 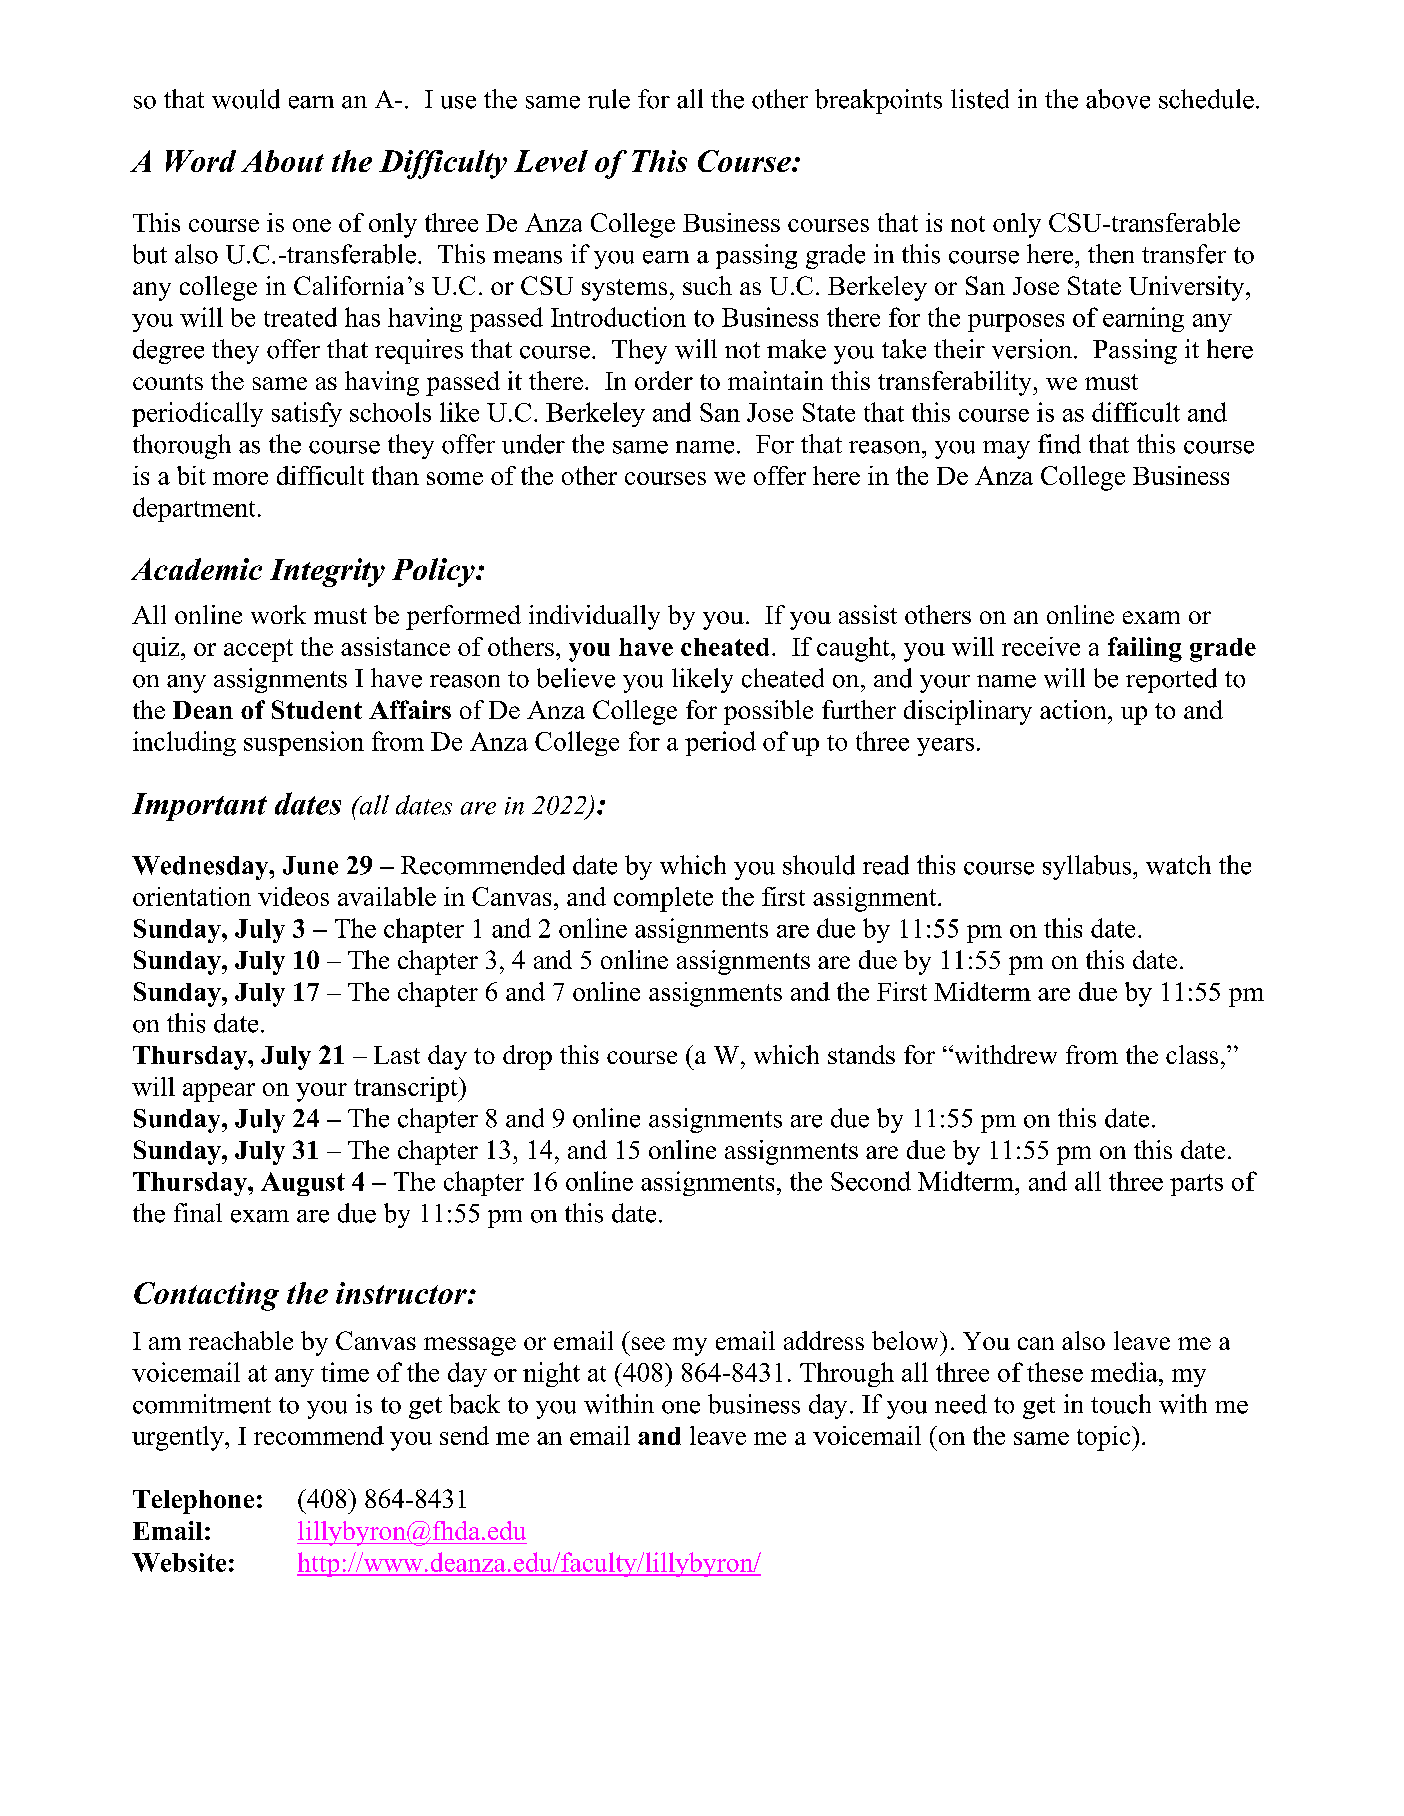 I want to click on individually, so click(x=594, y=617).
